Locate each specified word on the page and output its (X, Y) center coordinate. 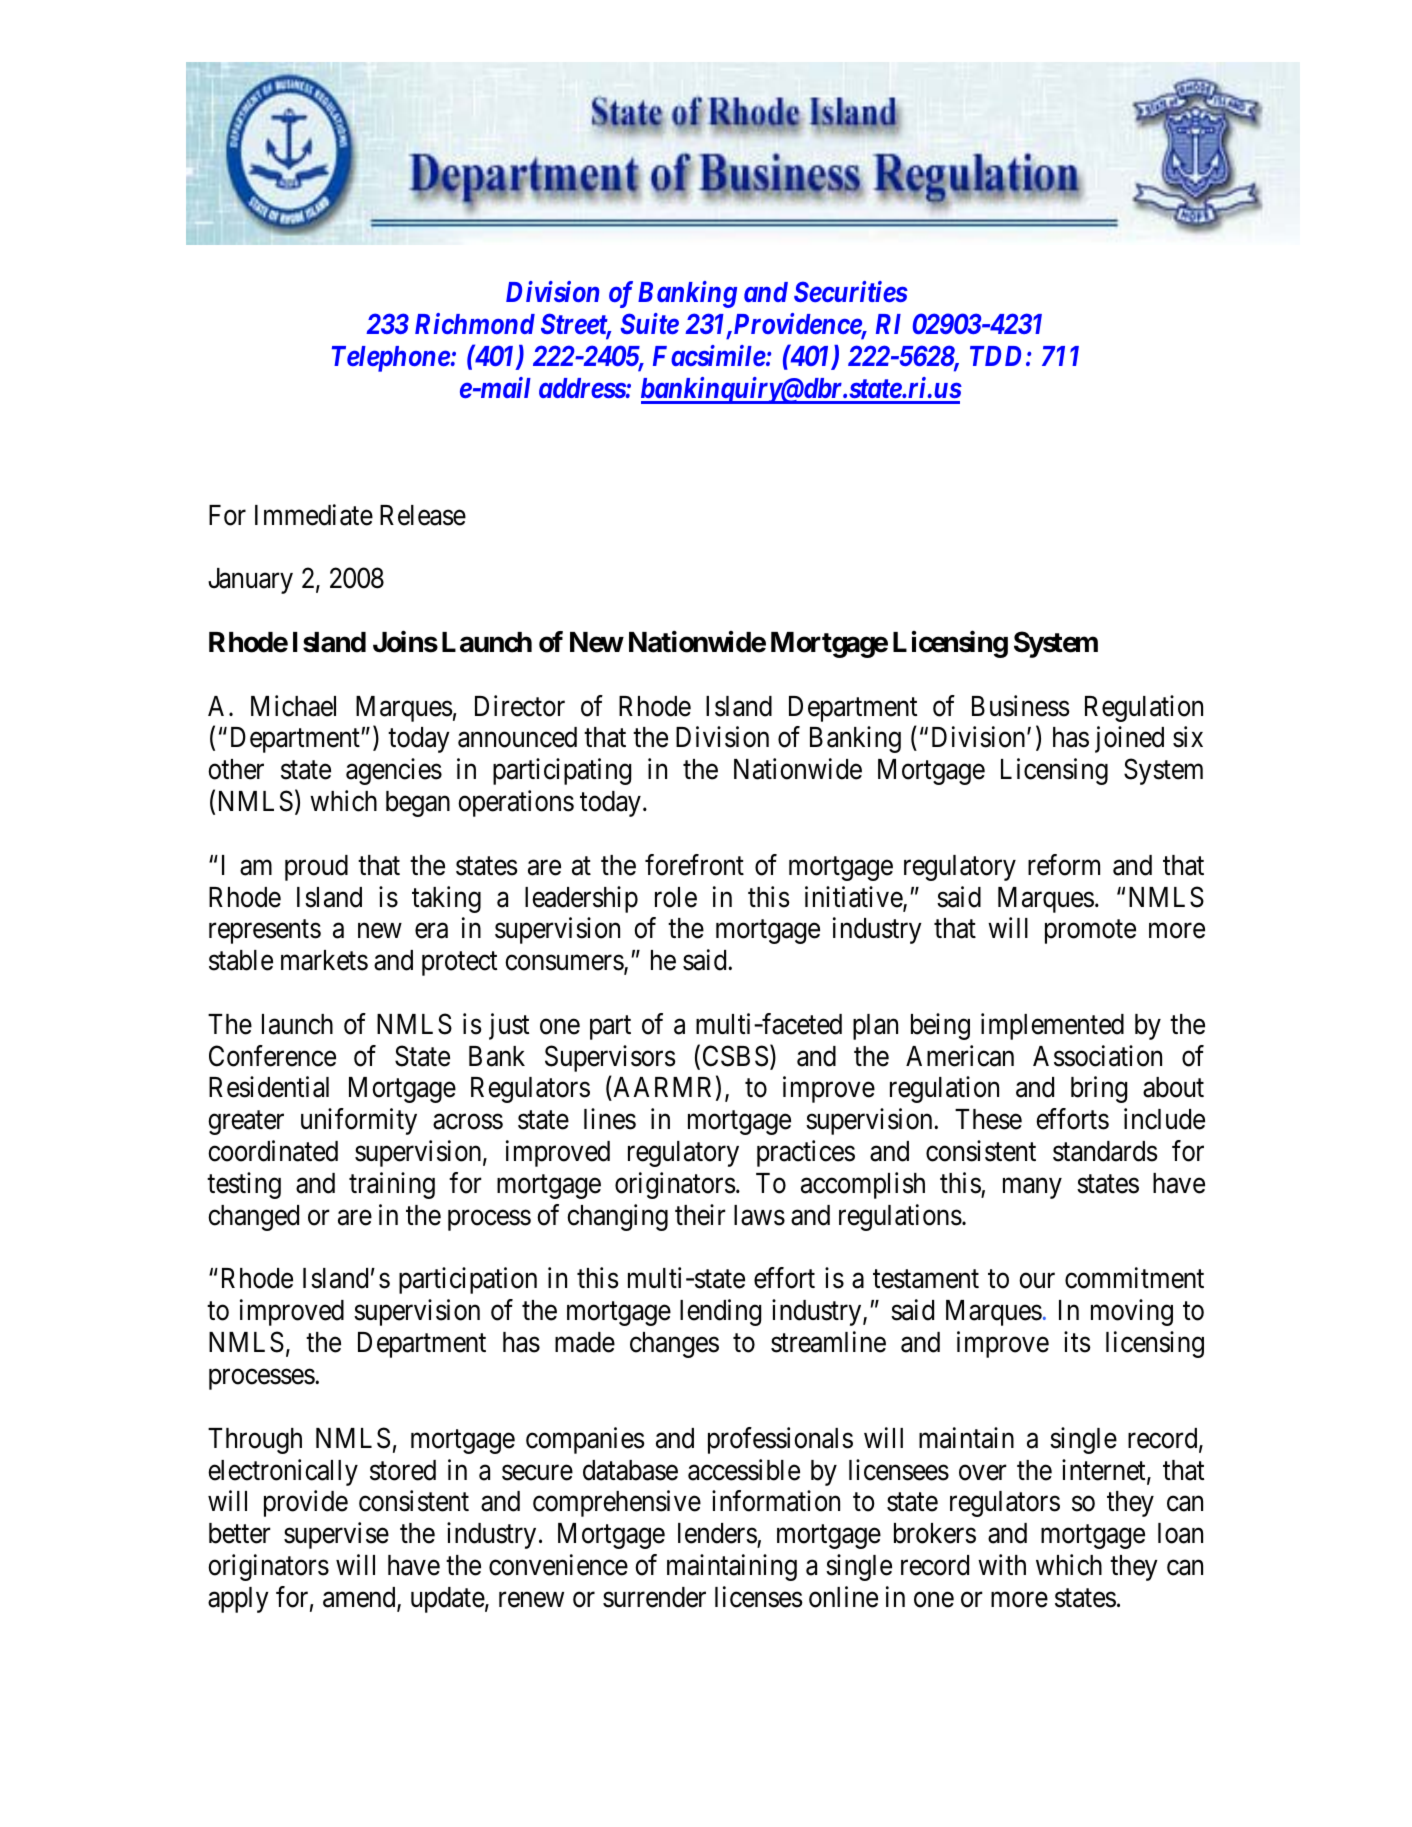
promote (1090, 932)
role (676, 897)
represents (265, 932)
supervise (336, 1535)
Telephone (391, 359)
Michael (293, 706)
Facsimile (709, 355)
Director (520, 706)
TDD (995, 356)
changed (253, 1218)
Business (1021, 706)
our (1037, 1281)
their (700, 1215)
